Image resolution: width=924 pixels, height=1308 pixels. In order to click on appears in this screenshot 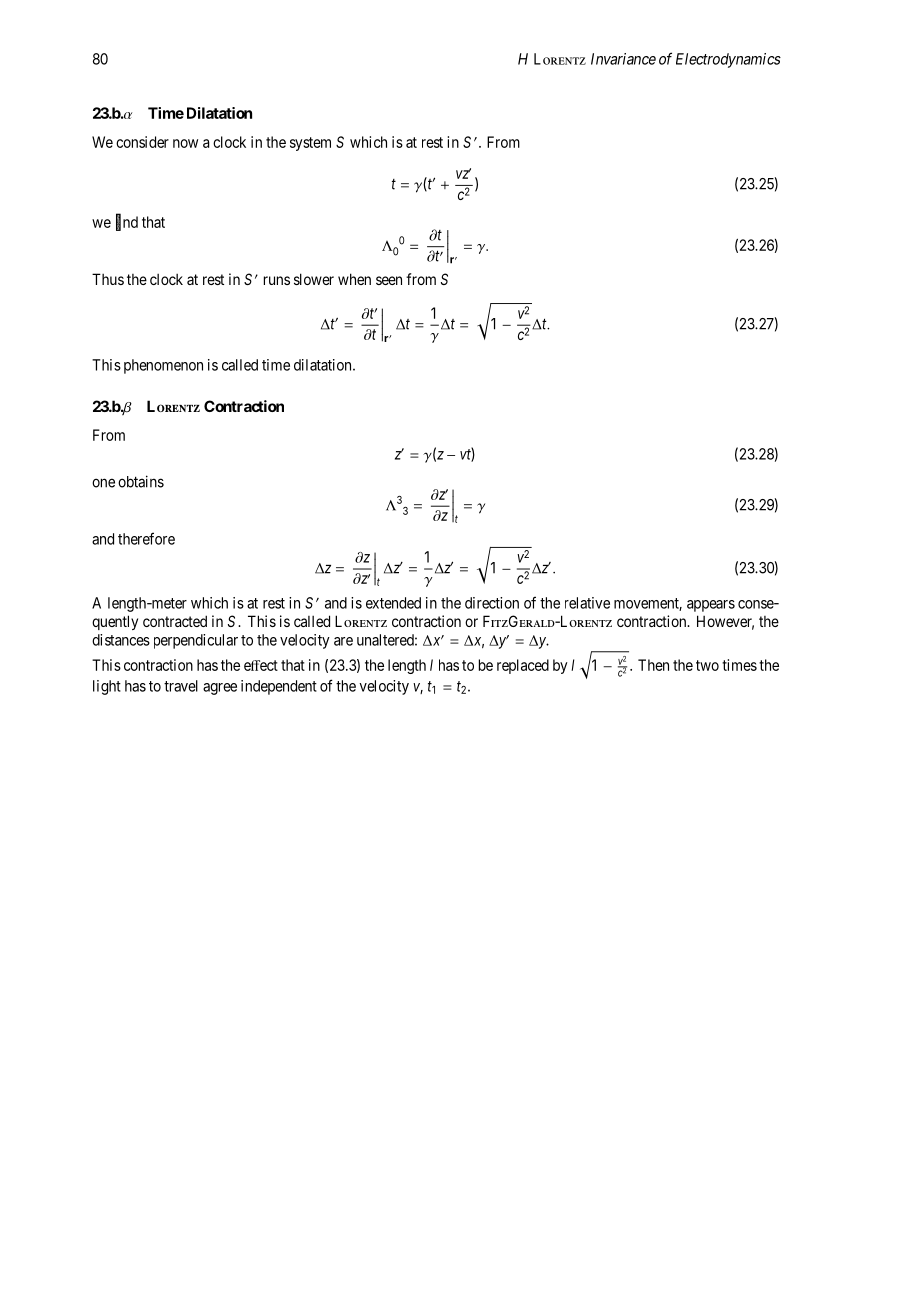, I will do `click(711, 606)`.
